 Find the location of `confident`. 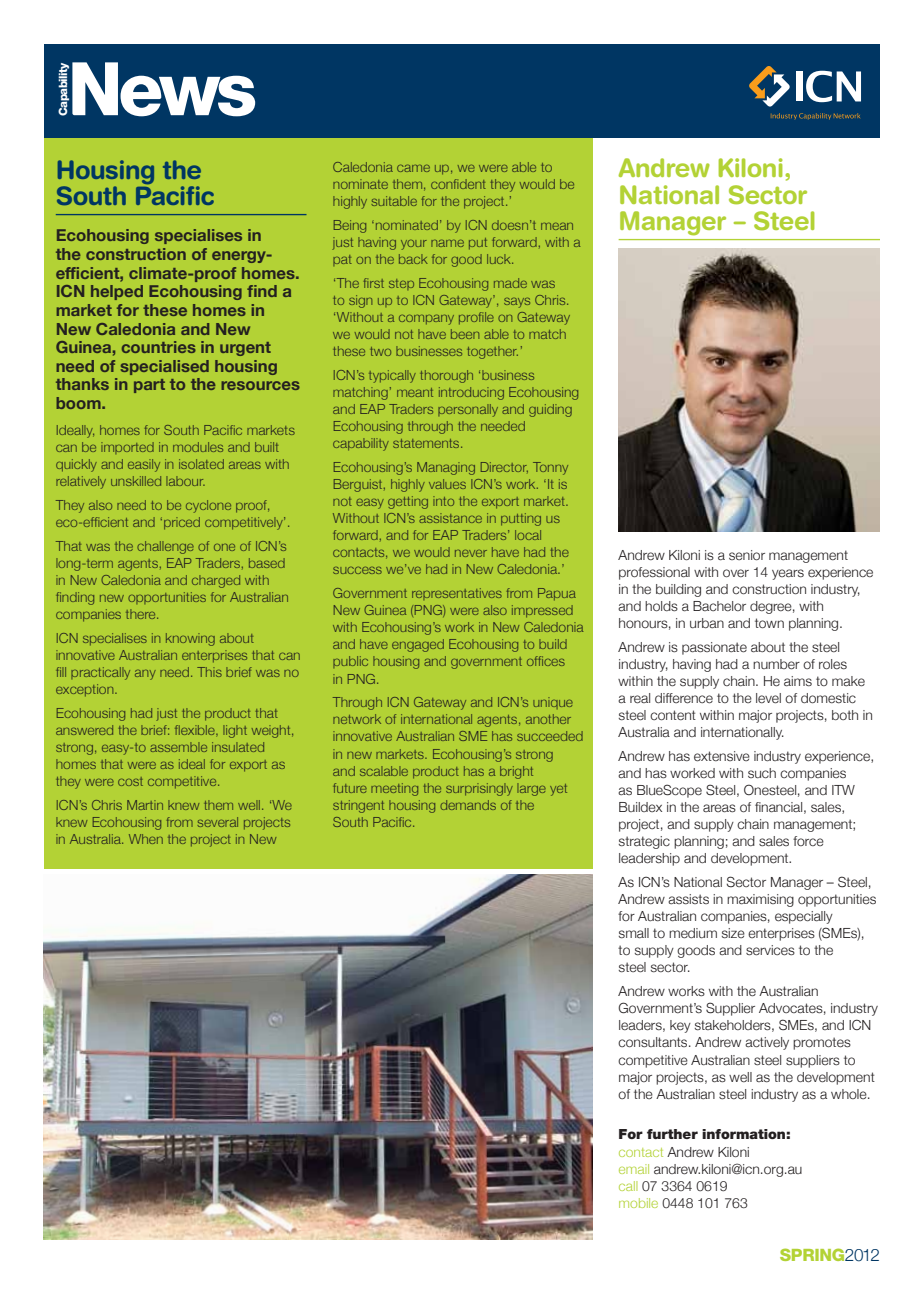

confident is located at coordinates (458, 184).
